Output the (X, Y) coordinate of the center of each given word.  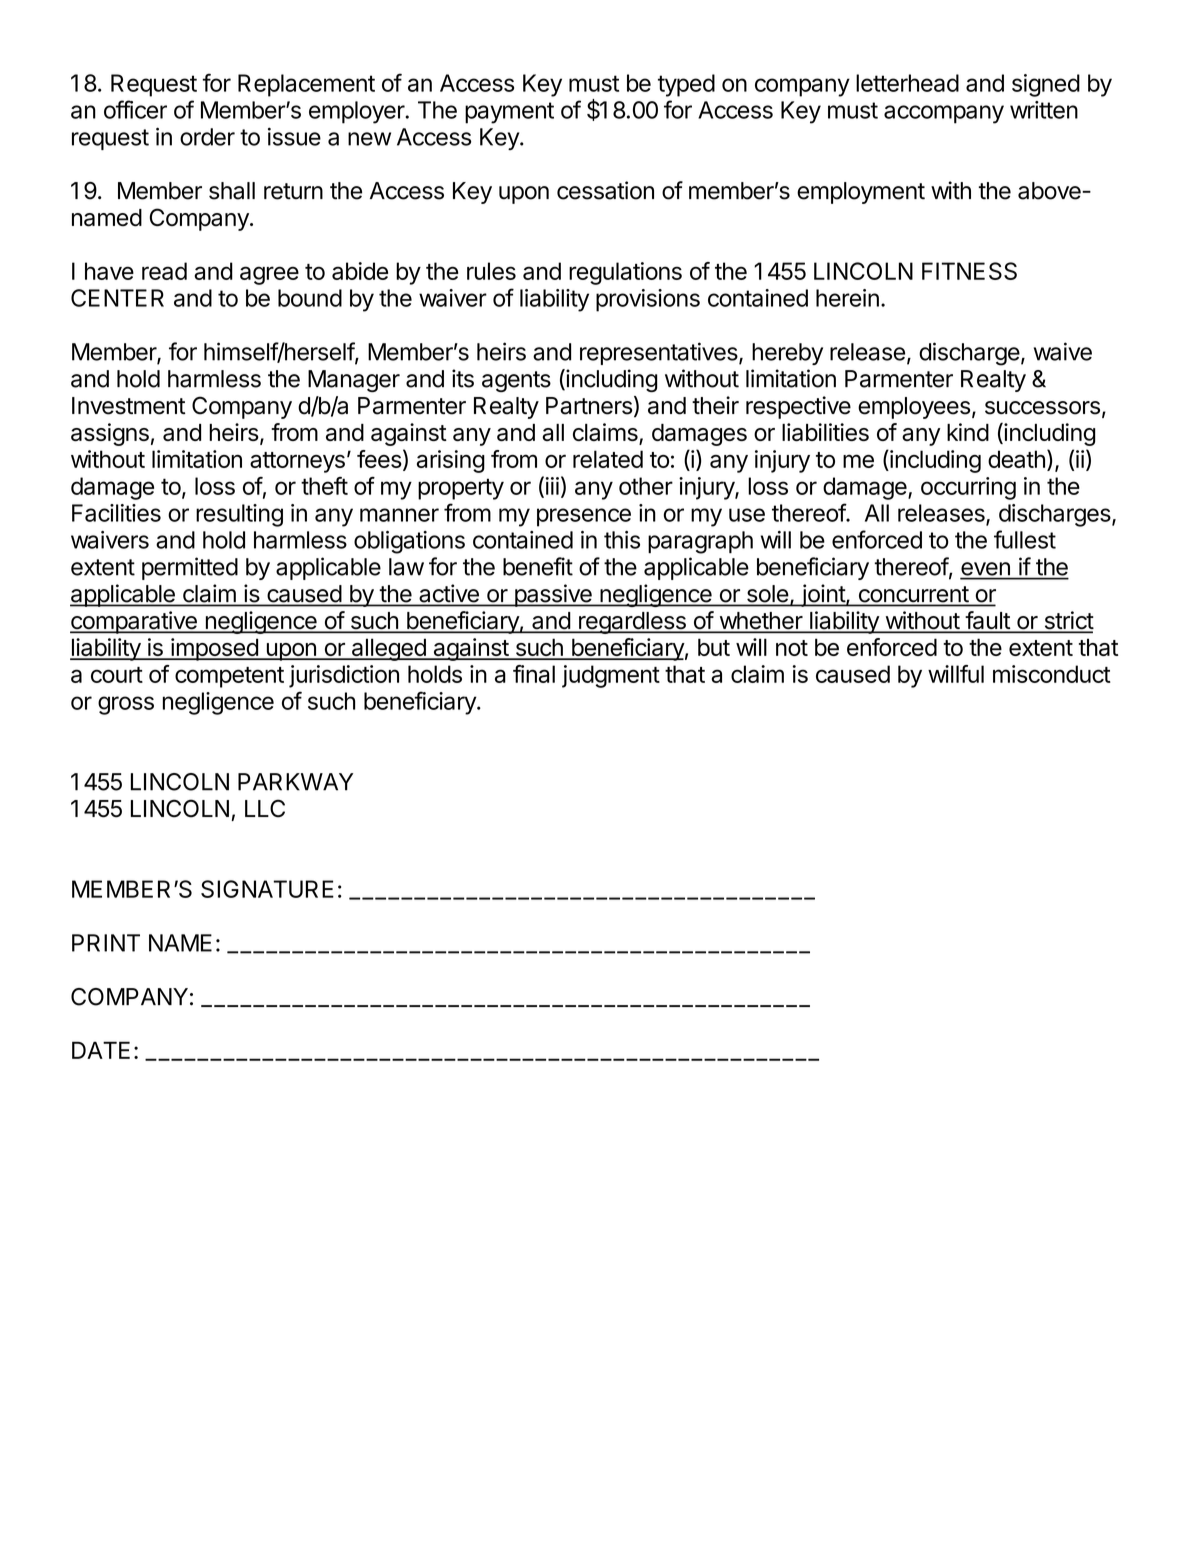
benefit (538, 566)
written (1044, 110)
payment (509, 113)
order (207, 137)
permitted (190, 568)
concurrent (913, 595)
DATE (101, 1050)
